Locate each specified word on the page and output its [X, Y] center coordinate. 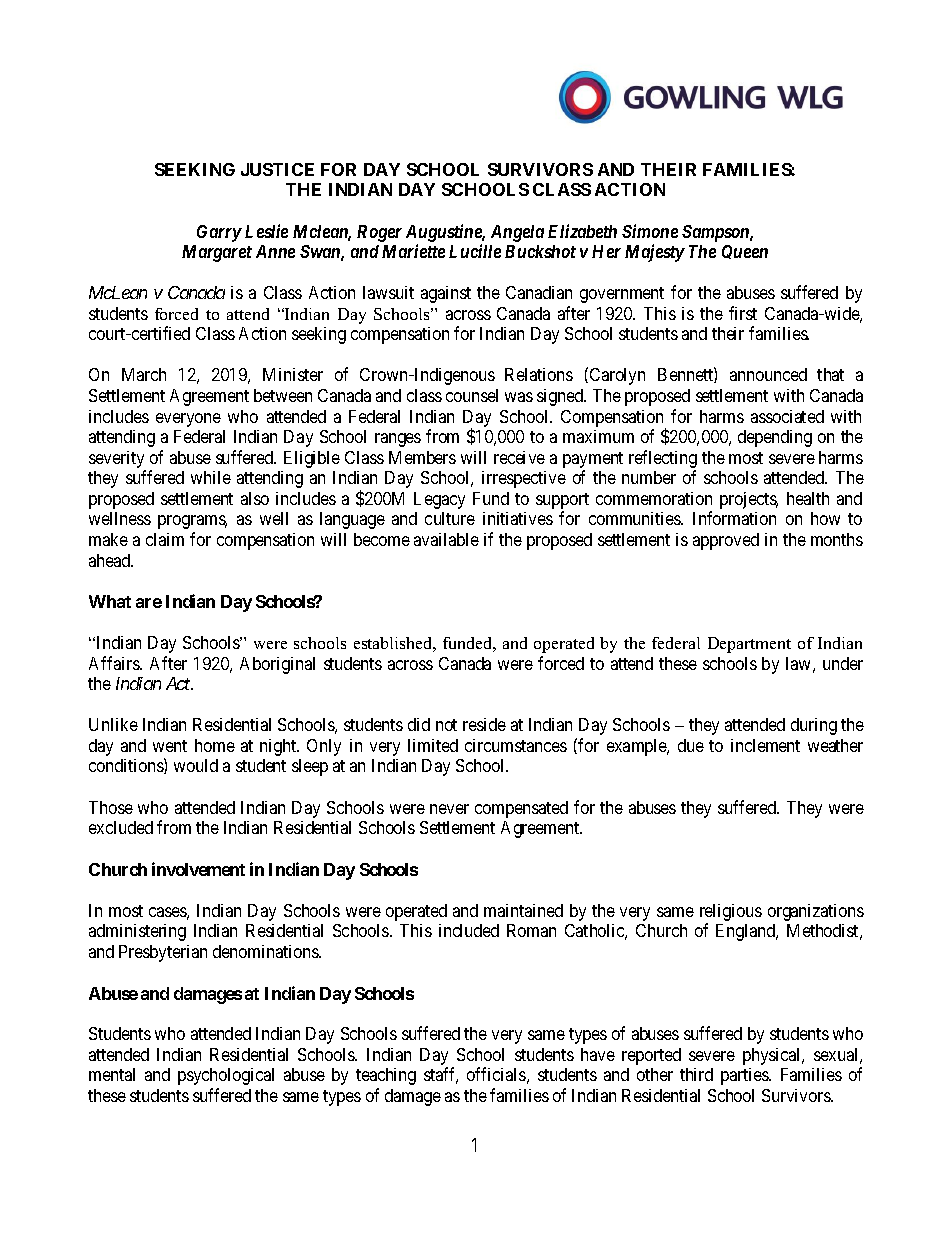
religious [731, 914]
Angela [517, 233]
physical [773, 1056]
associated [787, 416]
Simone [650, 231]
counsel [472, 395]
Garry [219, 233]
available [446, 539]
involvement [198, 869]
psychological [226, 1076]
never [449, 809]
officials [496, 1074]
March [144, 374]
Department [749, 645]
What [110, 601]
